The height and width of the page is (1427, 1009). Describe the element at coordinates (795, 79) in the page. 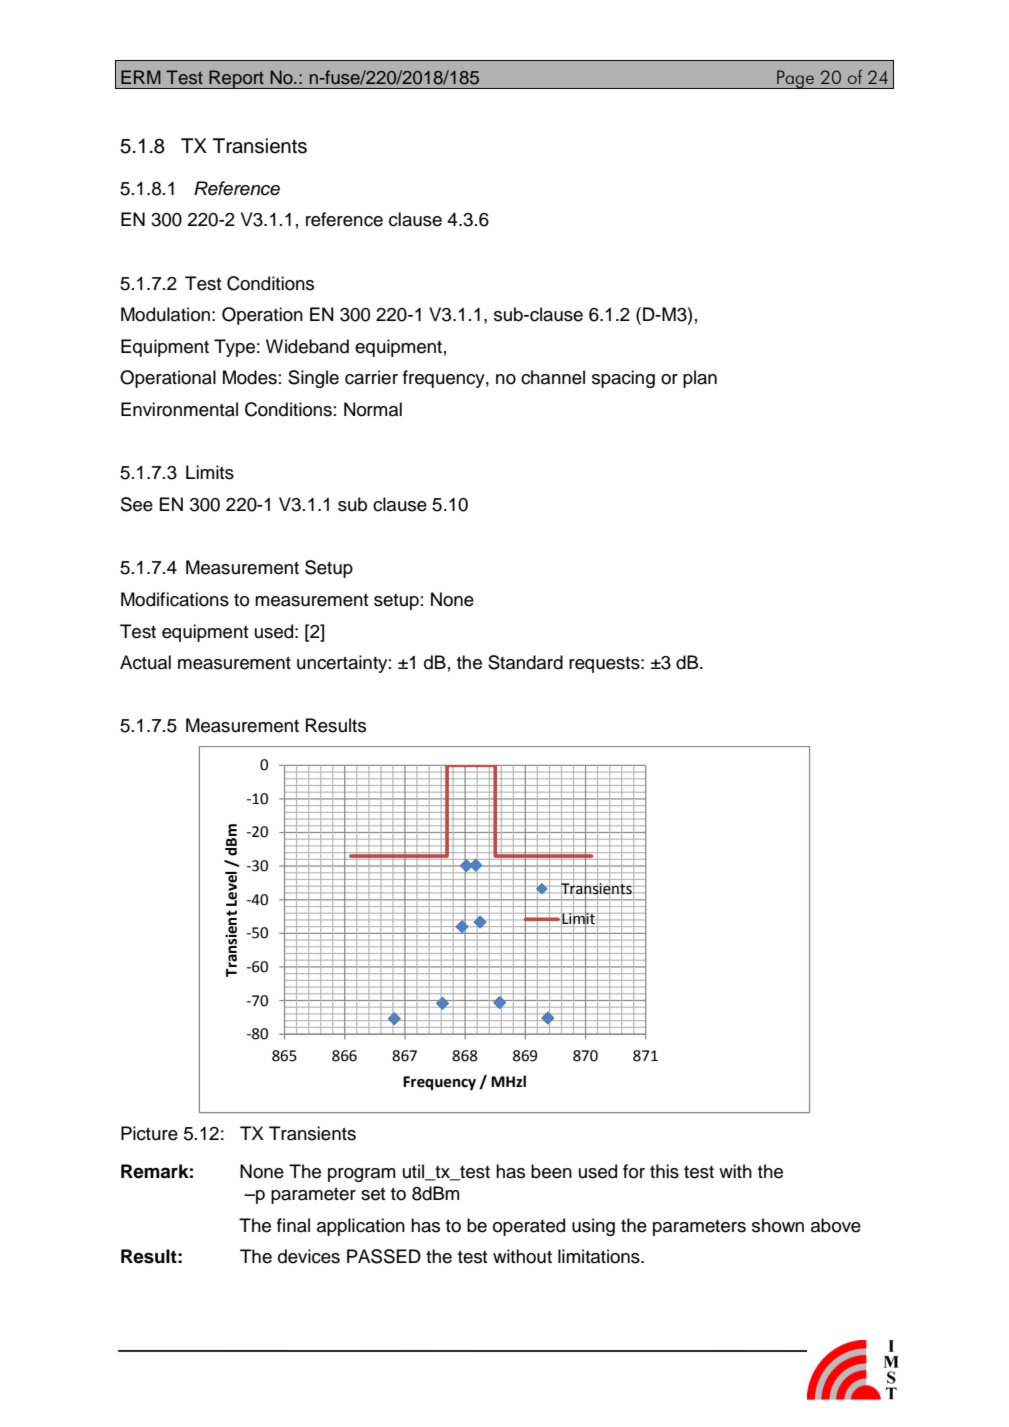

I see `Page` at that location.
